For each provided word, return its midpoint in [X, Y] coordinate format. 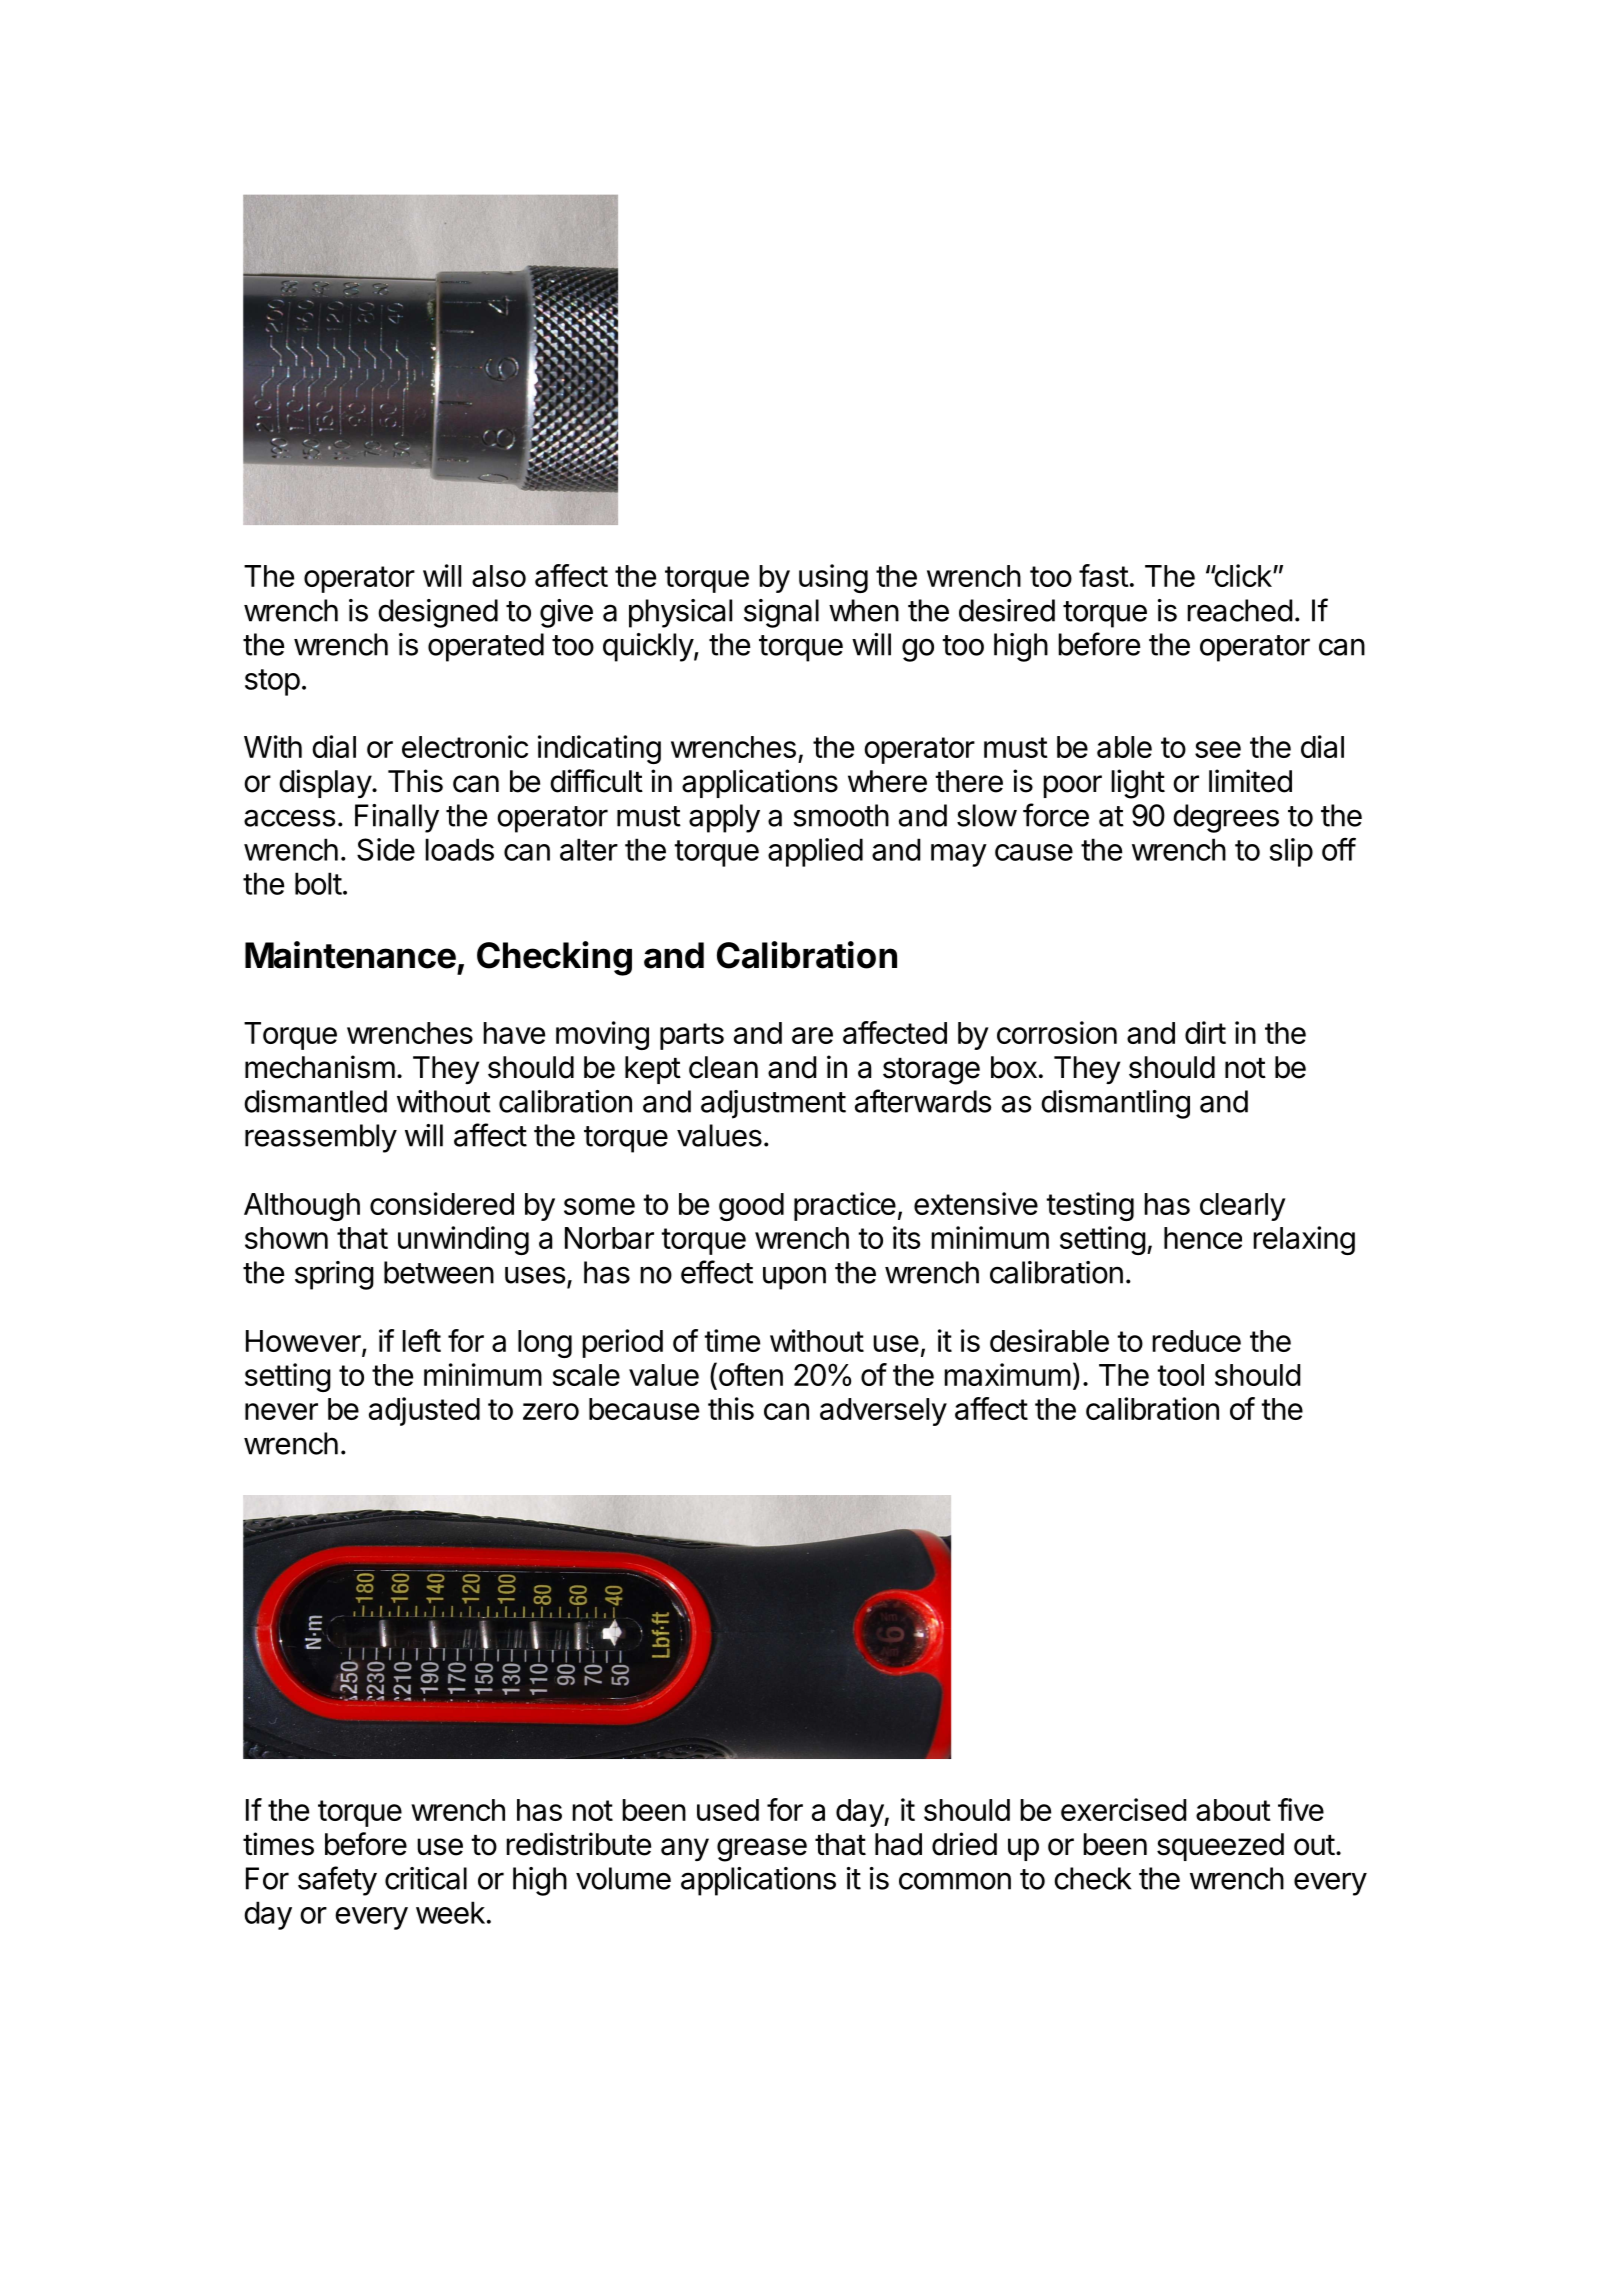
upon [794, 1278]
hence [1203, 1238]
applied [815, 852]
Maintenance [350, 955]
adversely [883, 1412]
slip [1291, 852]
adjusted [424, 1411]
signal [781, 613]
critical [426, 1878]
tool [1180, 1375]
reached [1240, 610]
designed [438, 613]
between [439, 1272]
